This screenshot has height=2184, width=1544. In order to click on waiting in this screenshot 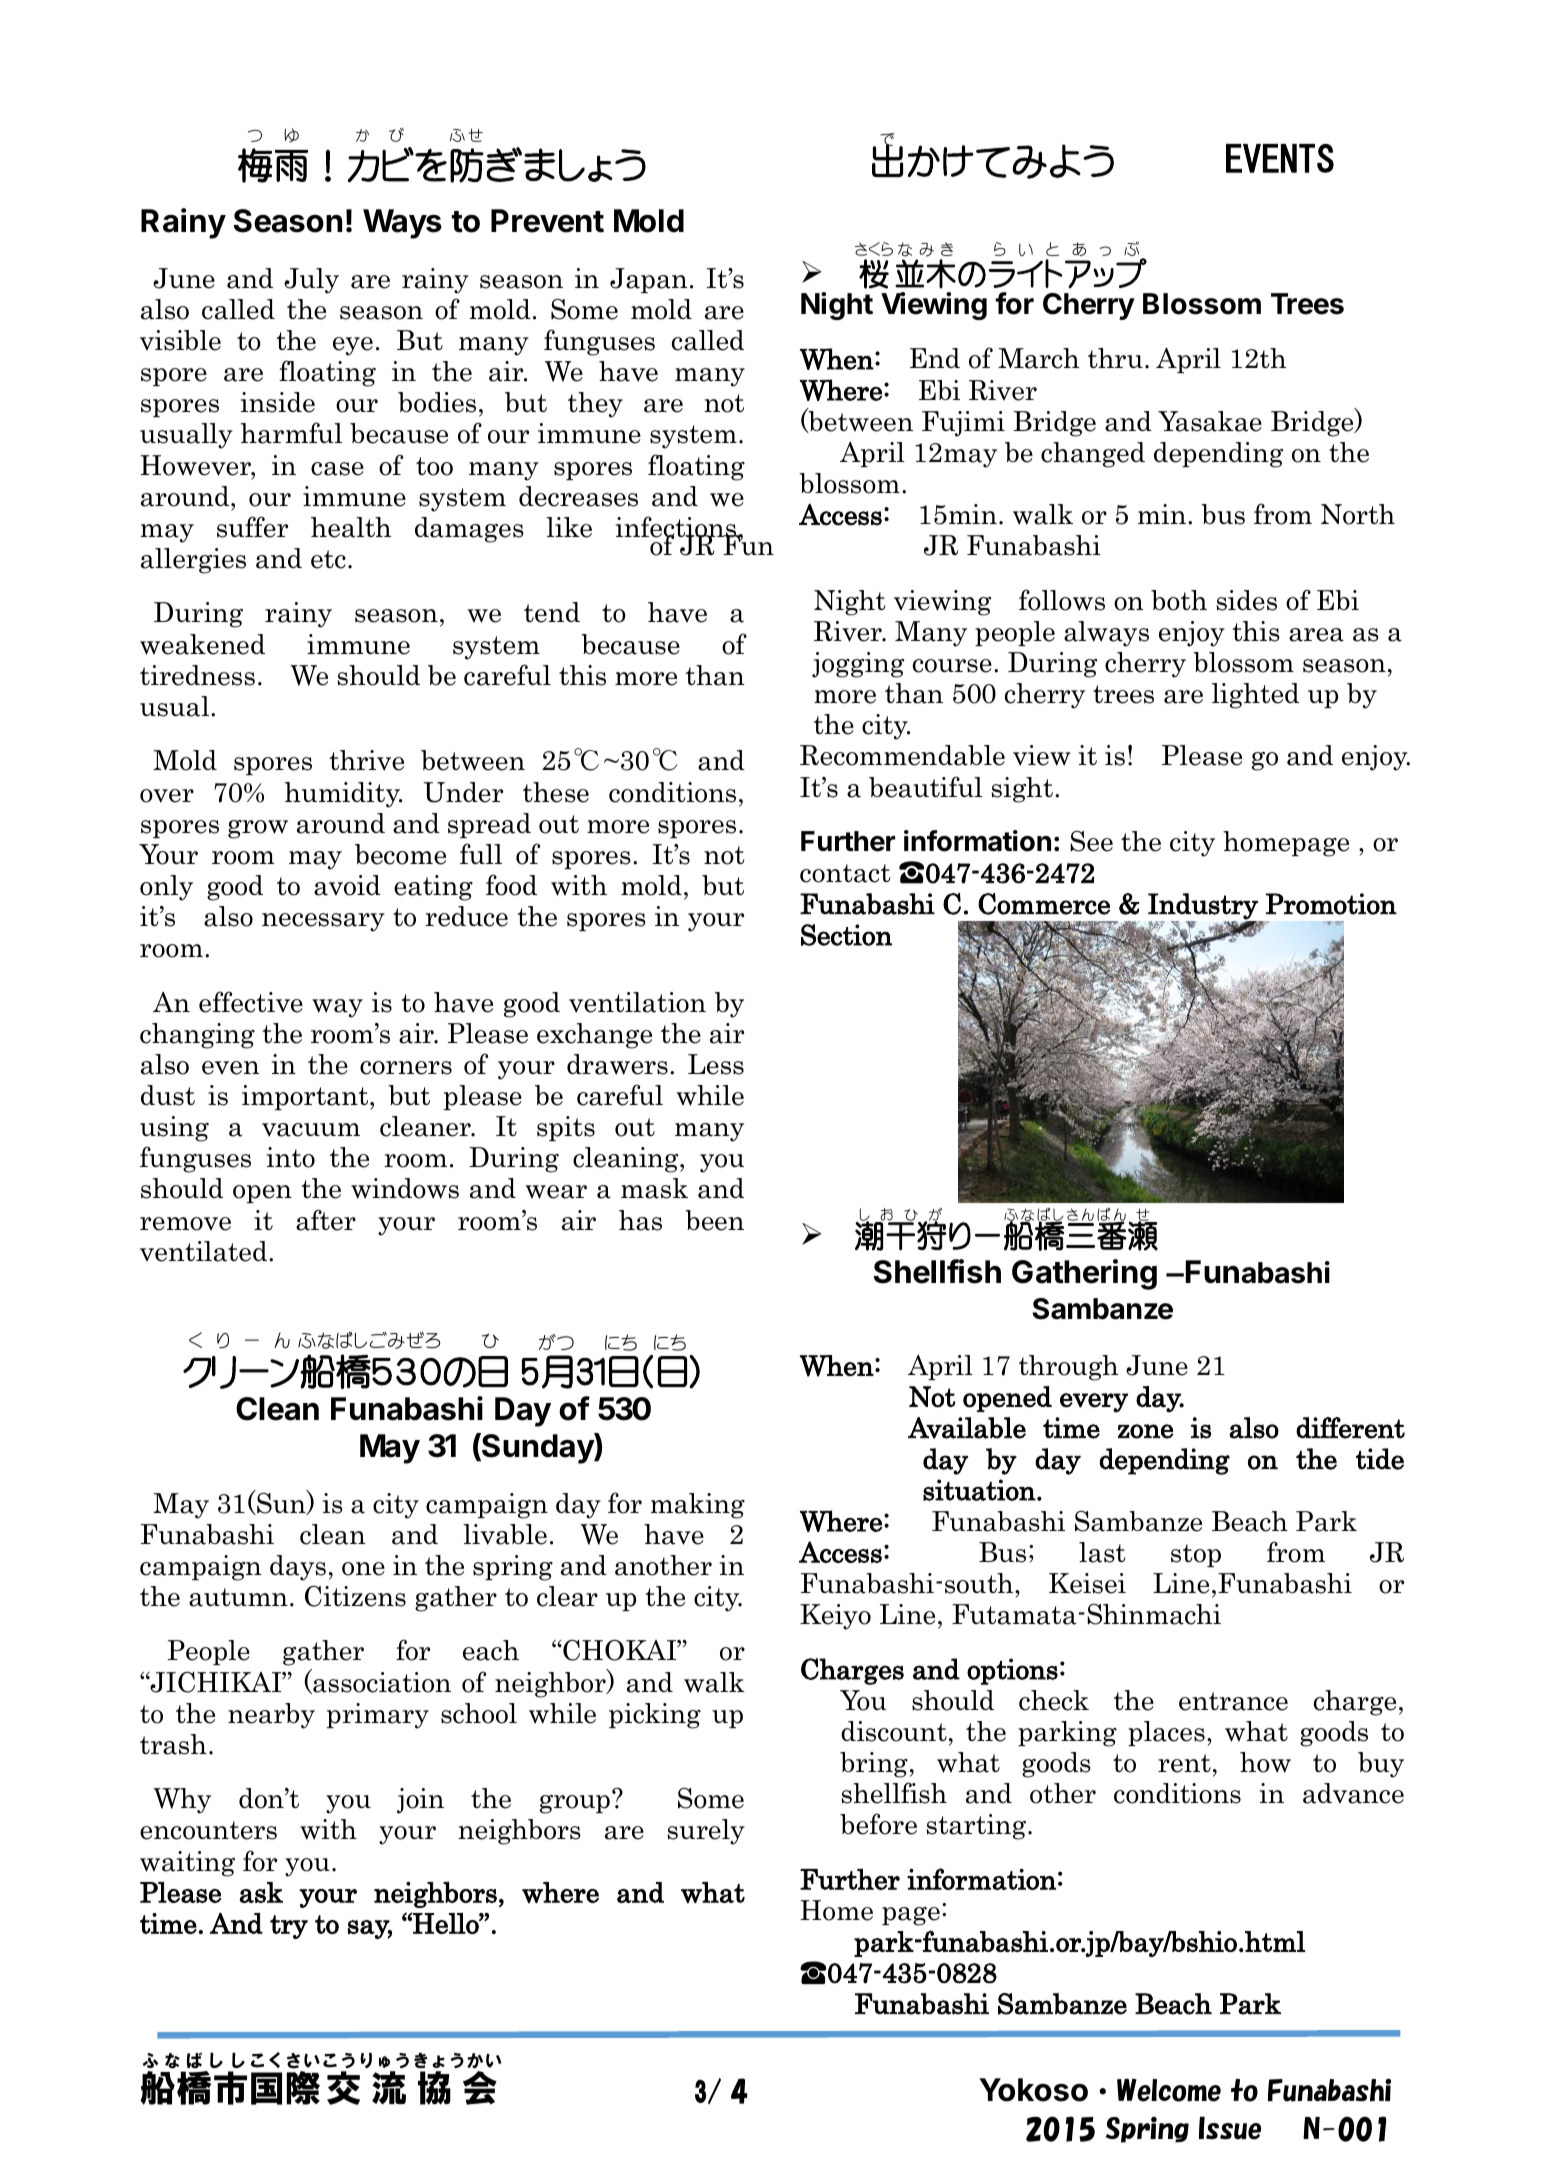, I will do `click(187, 1864)`.
